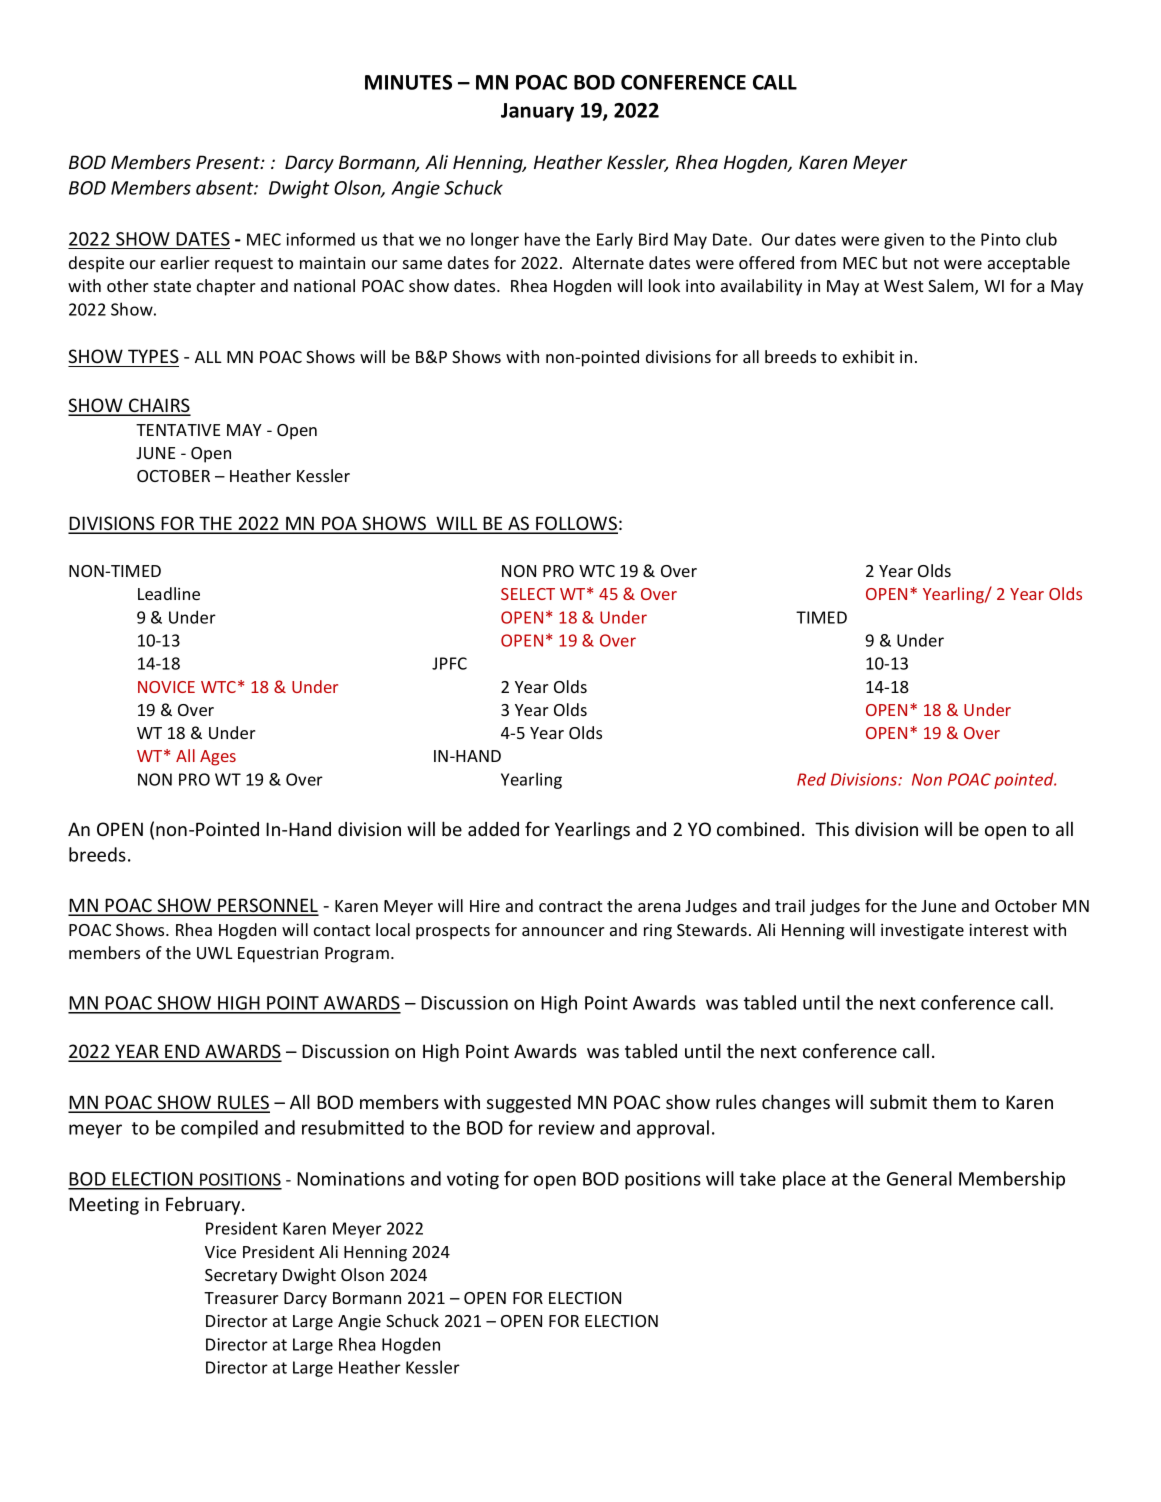 The width and height of the document is (1161, 1502). What do you see at coordinates (570, 906) in the document?
I see `contract` at bounding box center [570, 906].
